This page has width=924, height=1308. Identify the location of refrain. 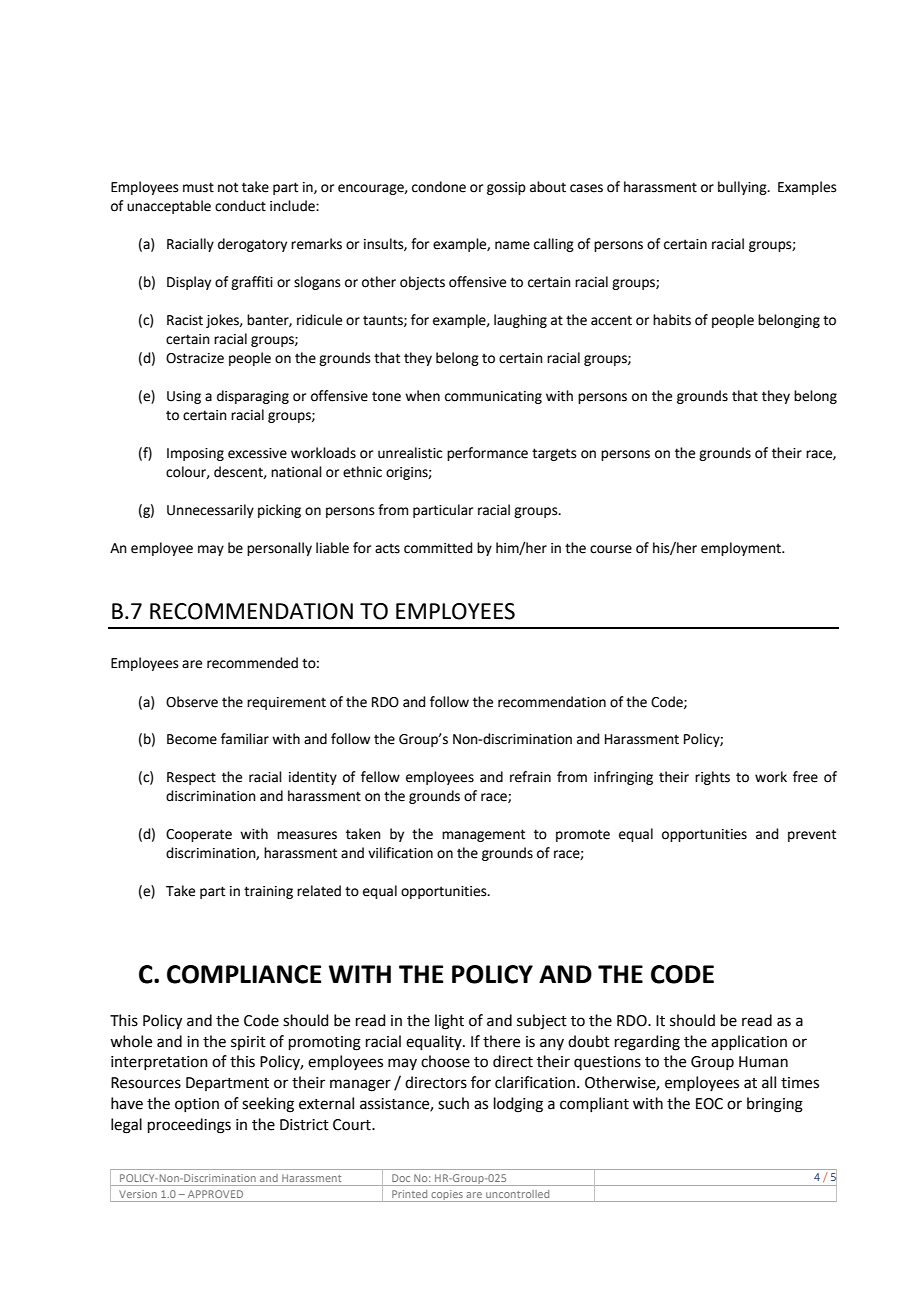
(530, 777).
